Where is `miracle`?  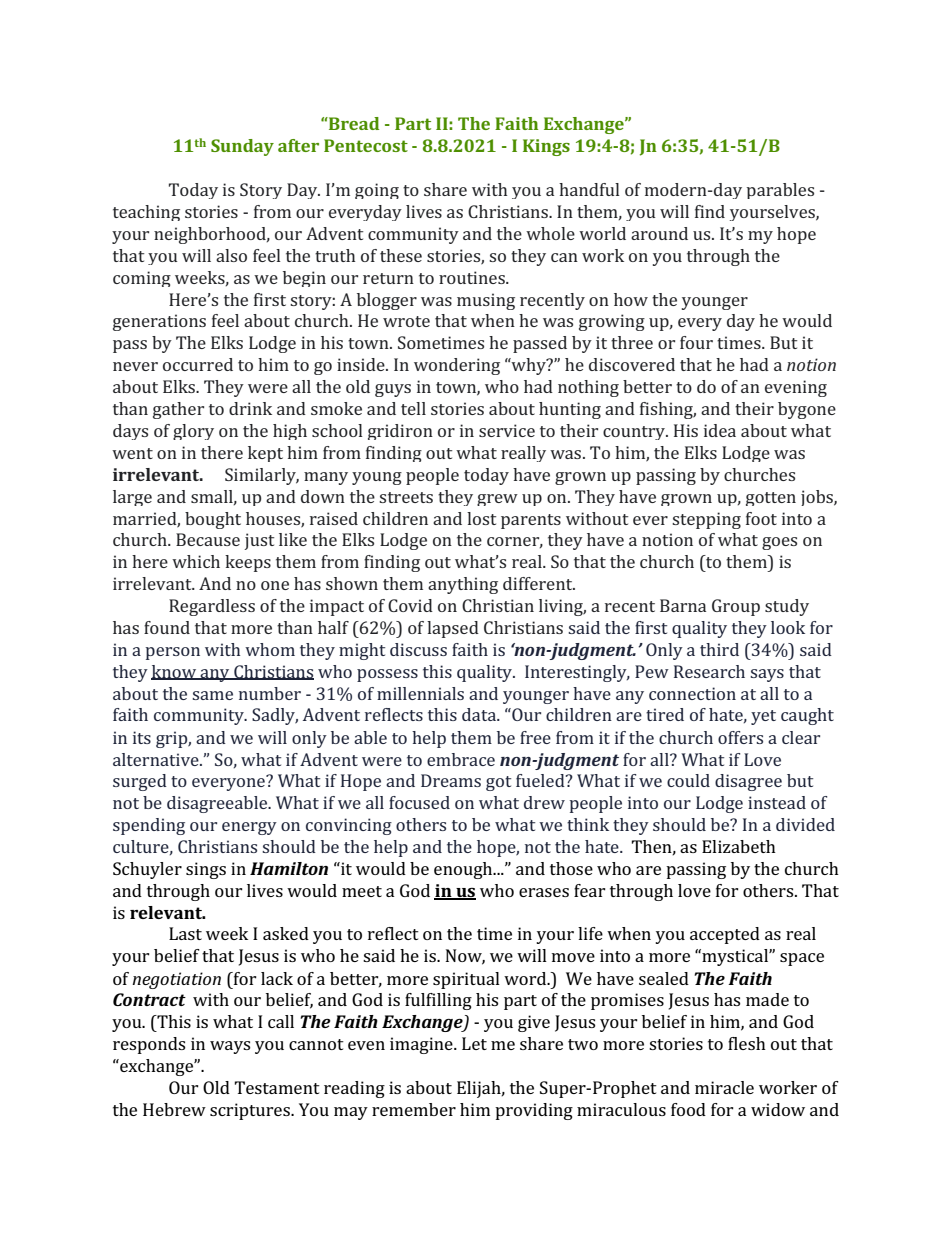 miracle is located at coordinates (724, 1087).
